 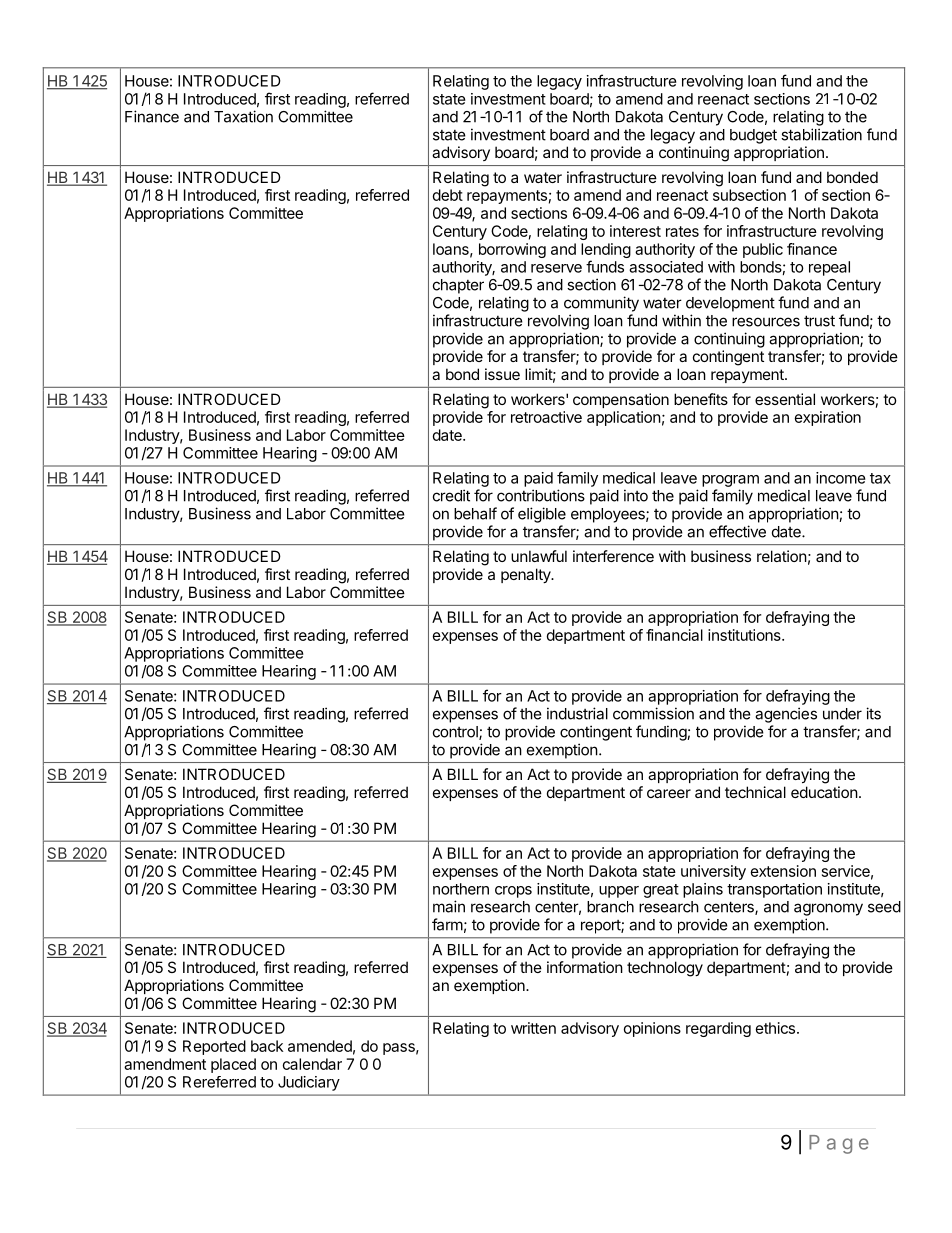 I want to click on education, so click(x=824, y=792).
